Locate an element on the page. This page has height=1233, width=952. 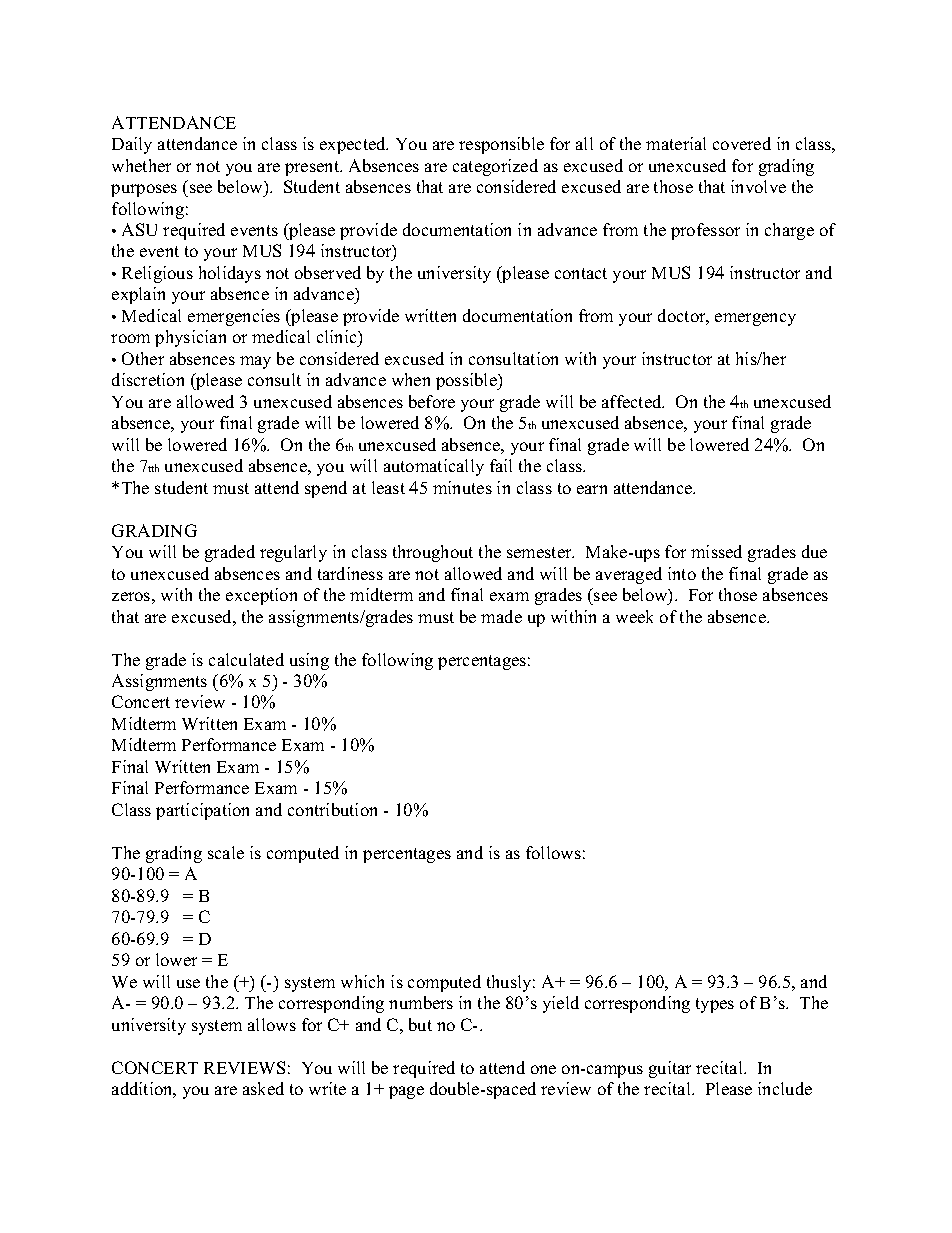
missed is located at coordinates (716, 551).
